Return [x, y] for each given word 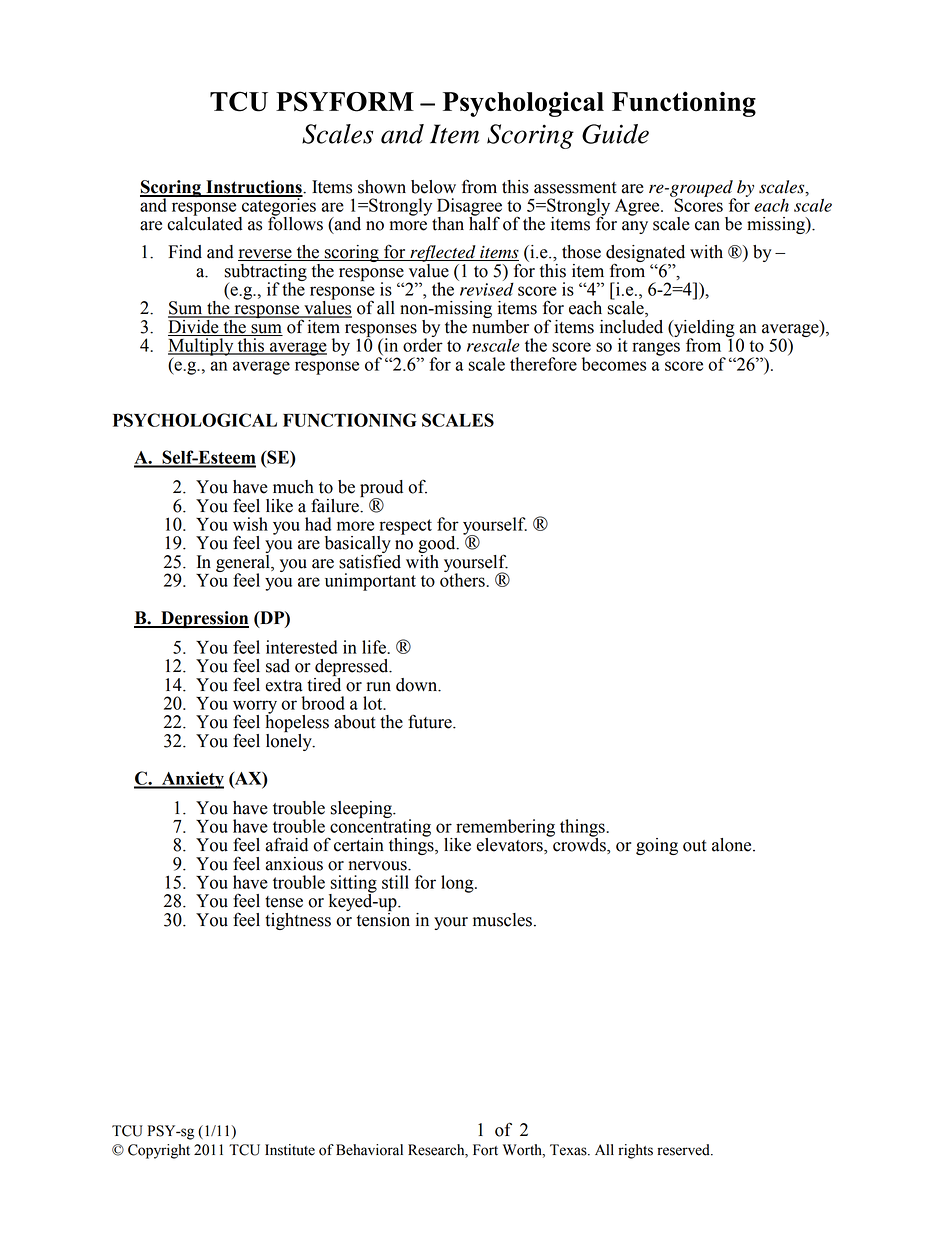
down [418, 685]
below [433, 187]
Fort [485, 1150]
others [463, 579]
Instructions [254, 188]
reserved [684, 1150]
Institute [290, 1150]
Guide [615, 134]
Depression [204, 619]
